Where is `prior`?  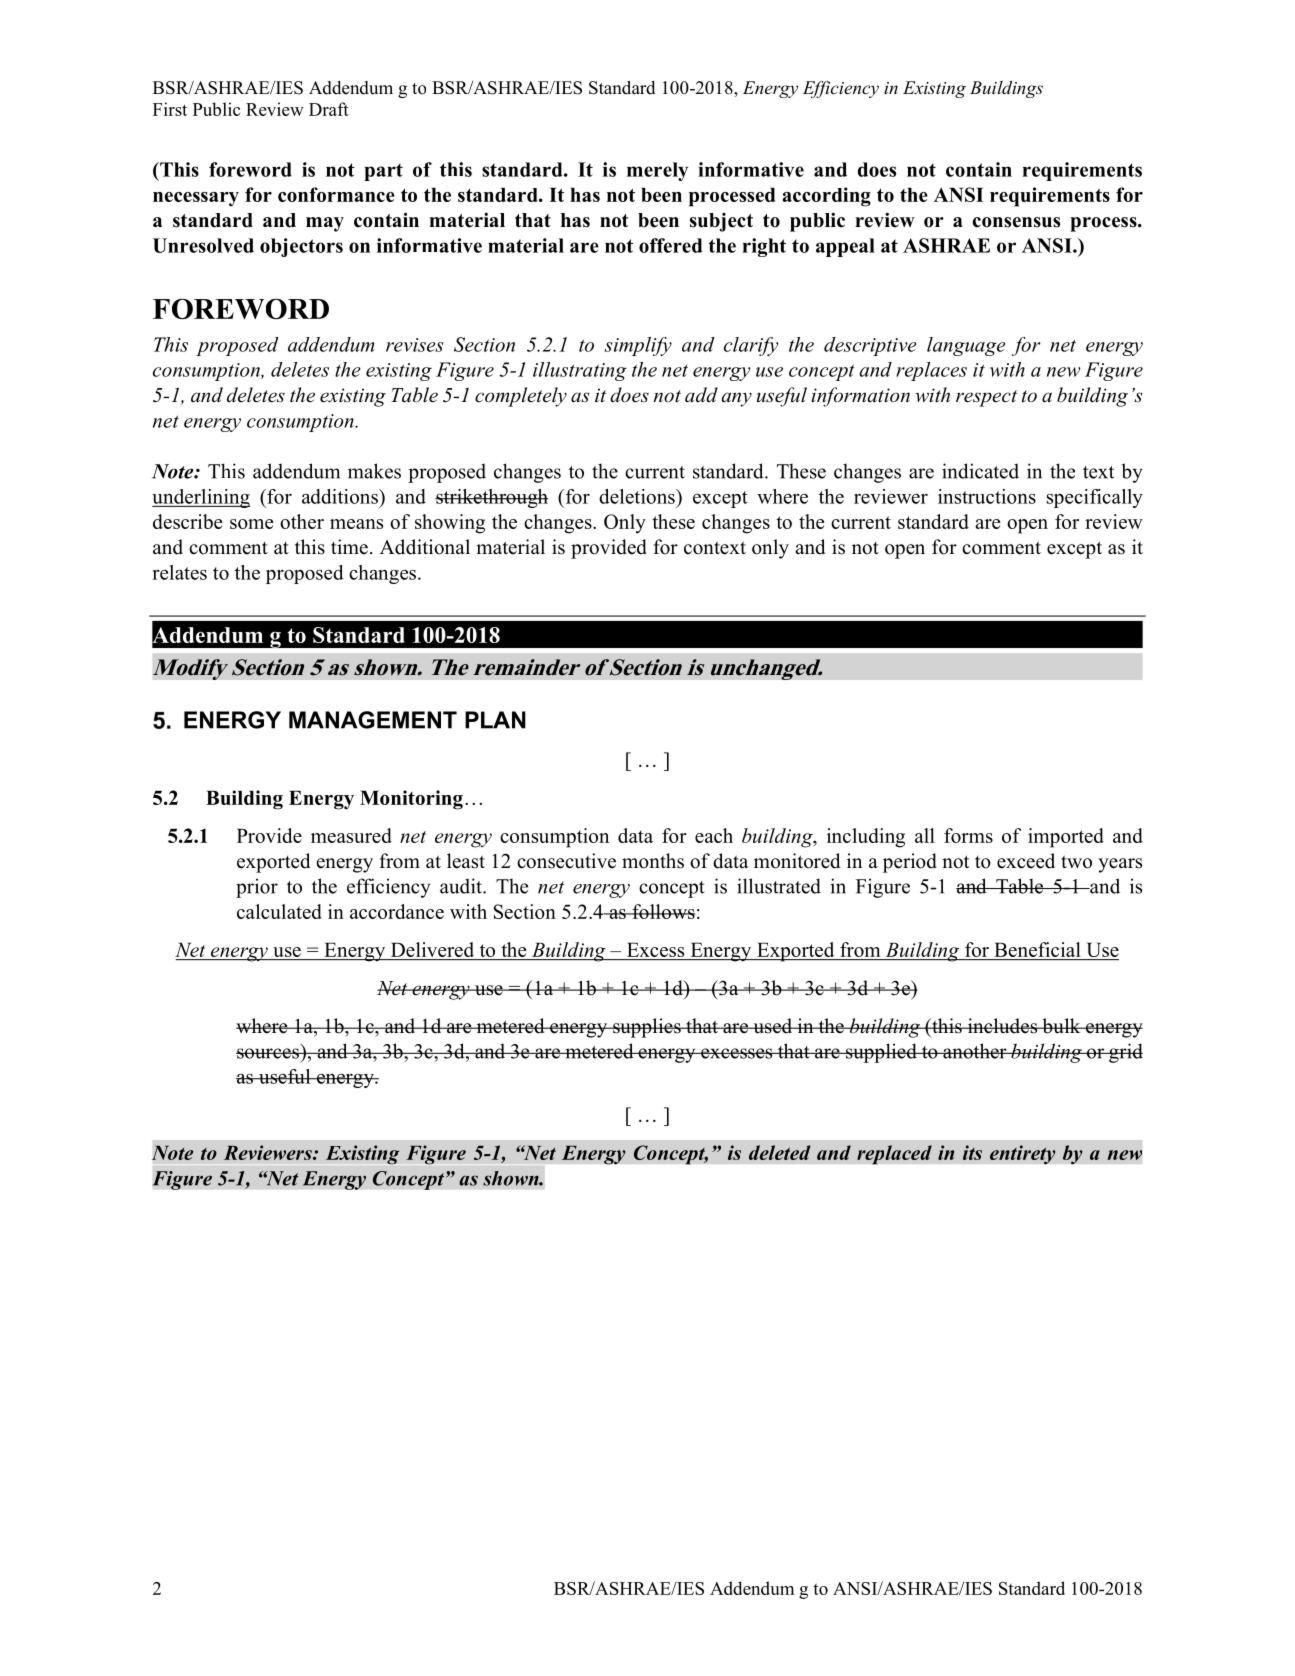
prior is located at coordinates (257, 888).
